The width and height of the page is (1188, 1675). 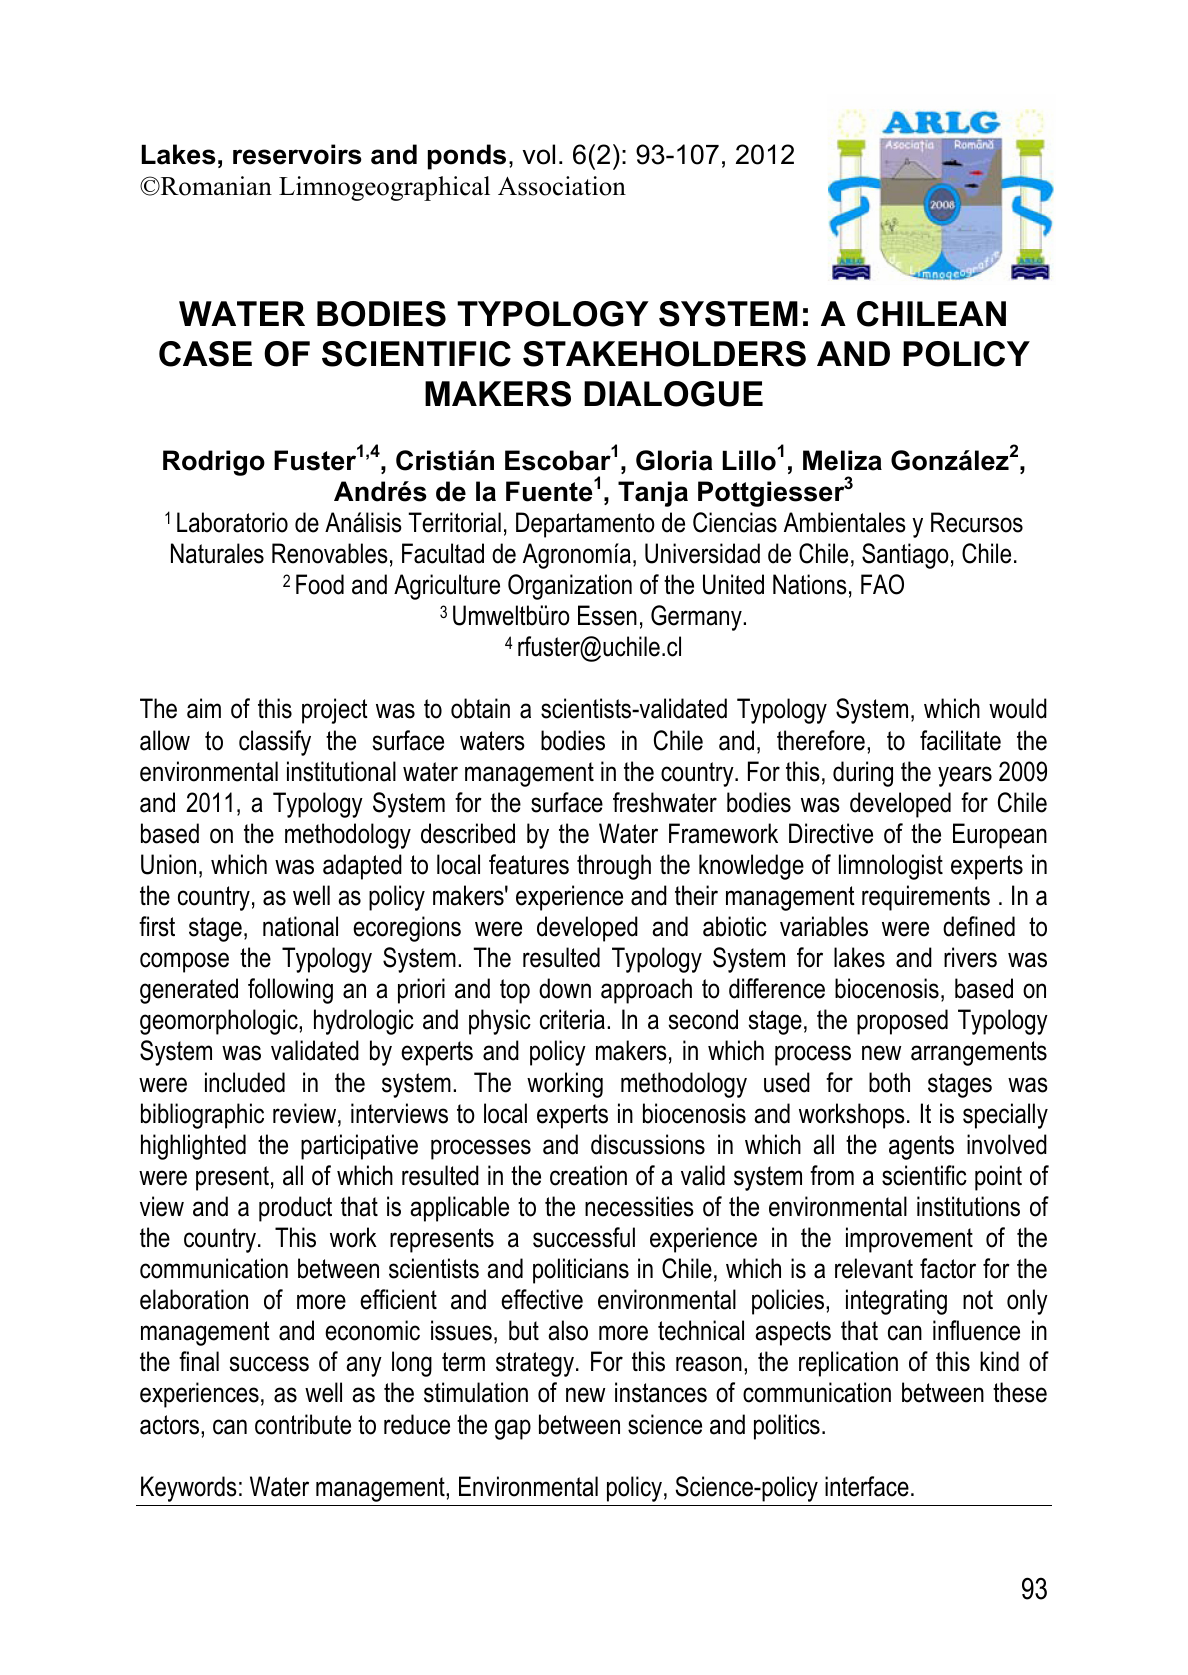 What do you see at coordinates (320, 584) in the page?
I see `Food` at bounding box center [320, 584].
